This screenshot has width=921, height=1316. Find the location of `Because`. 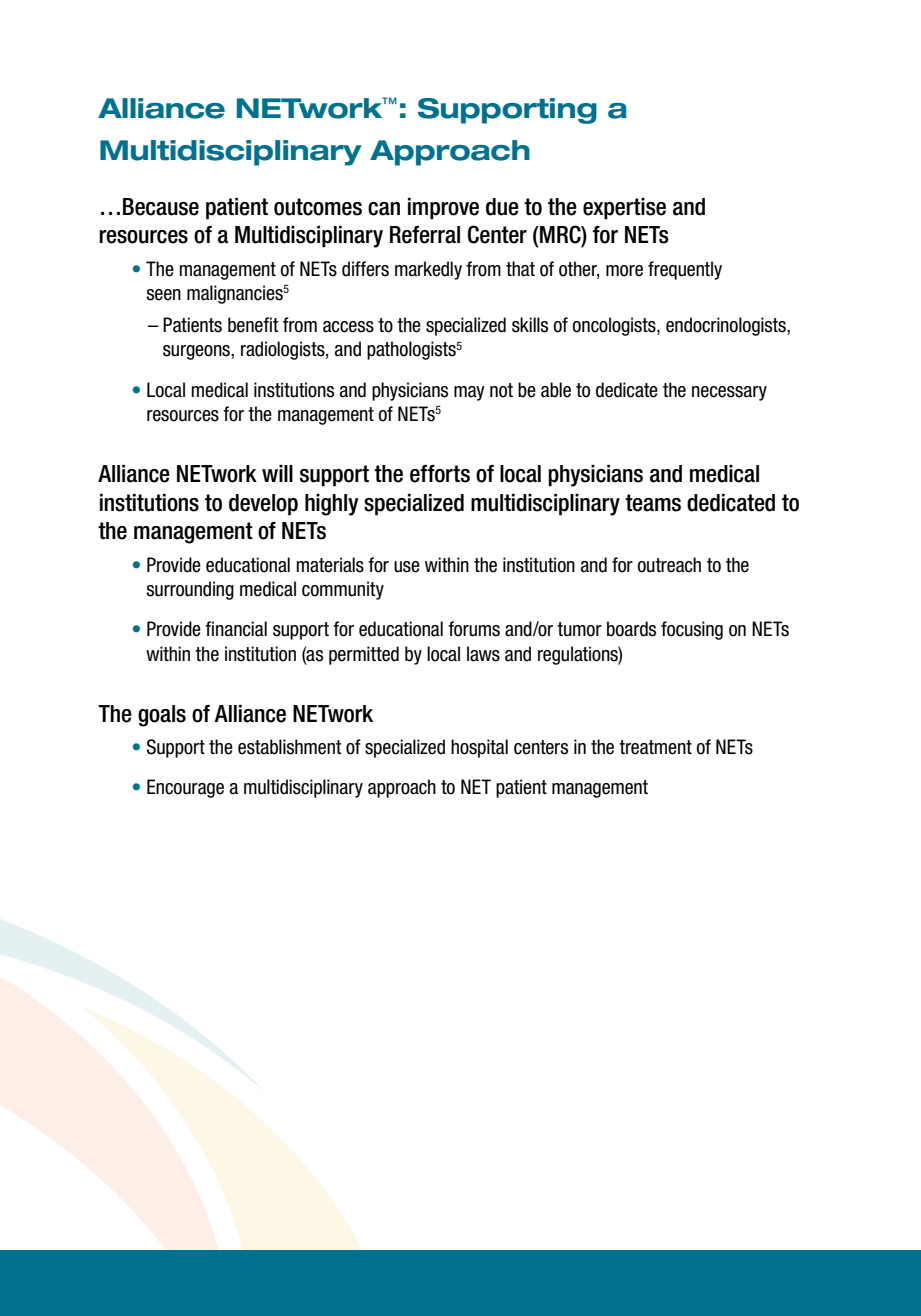

Because is located at coordinates (161, 207).
